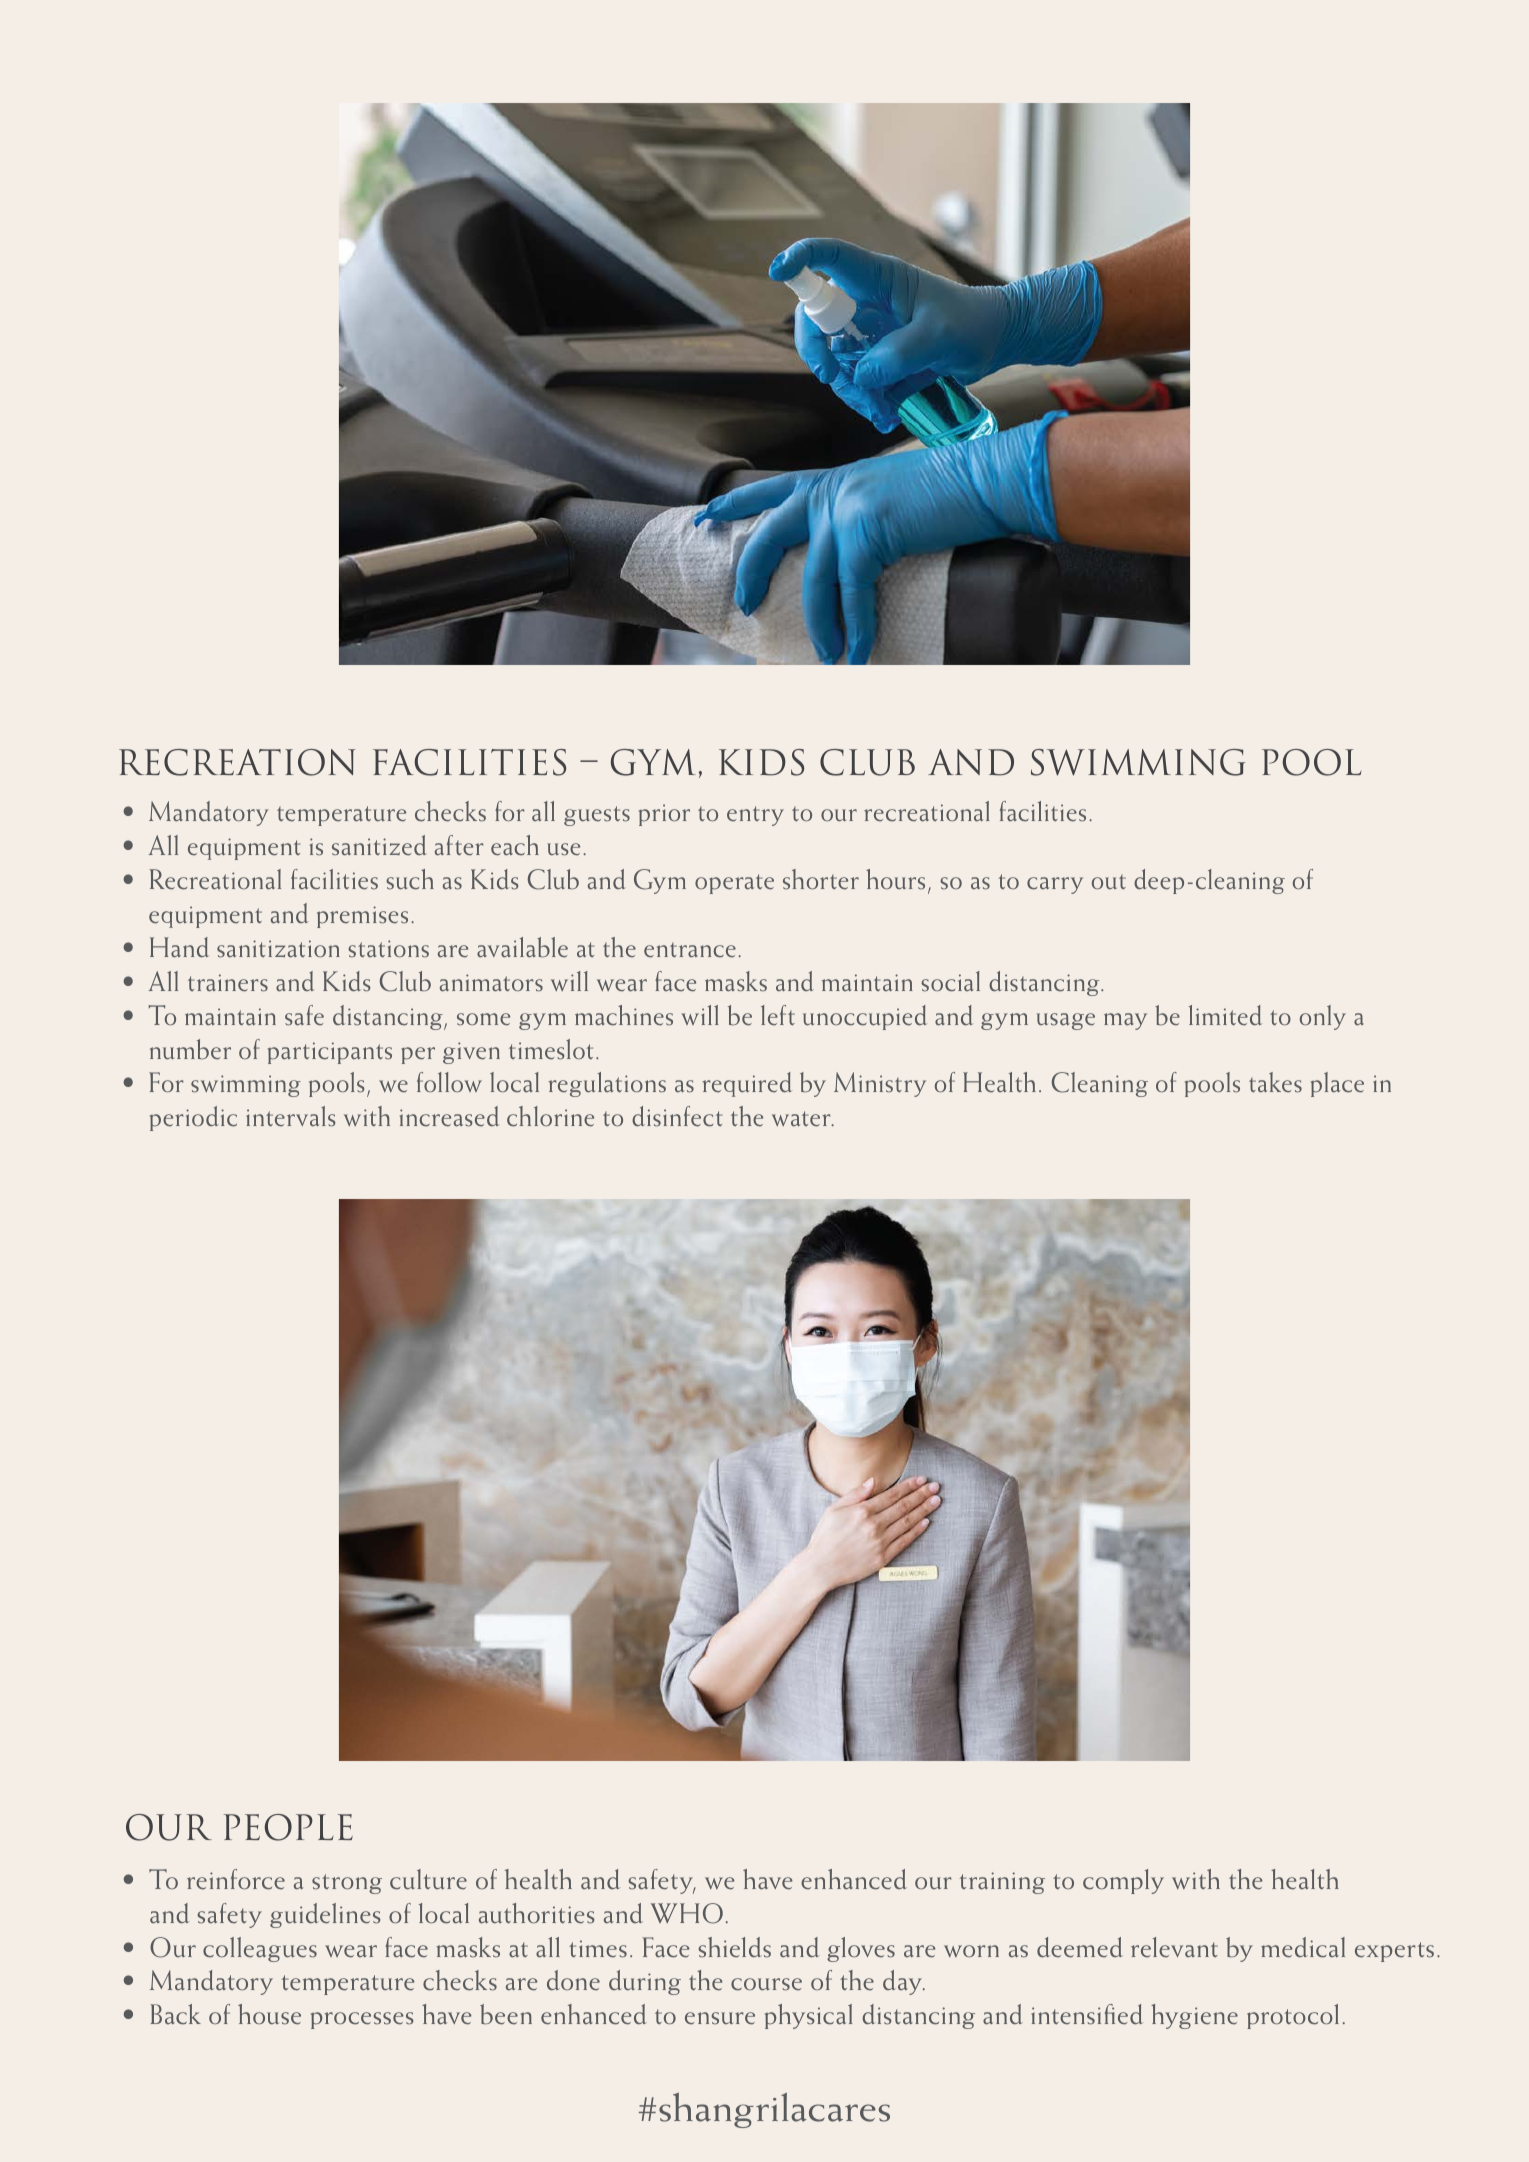  I want to click on water, so click(802, 1119).
